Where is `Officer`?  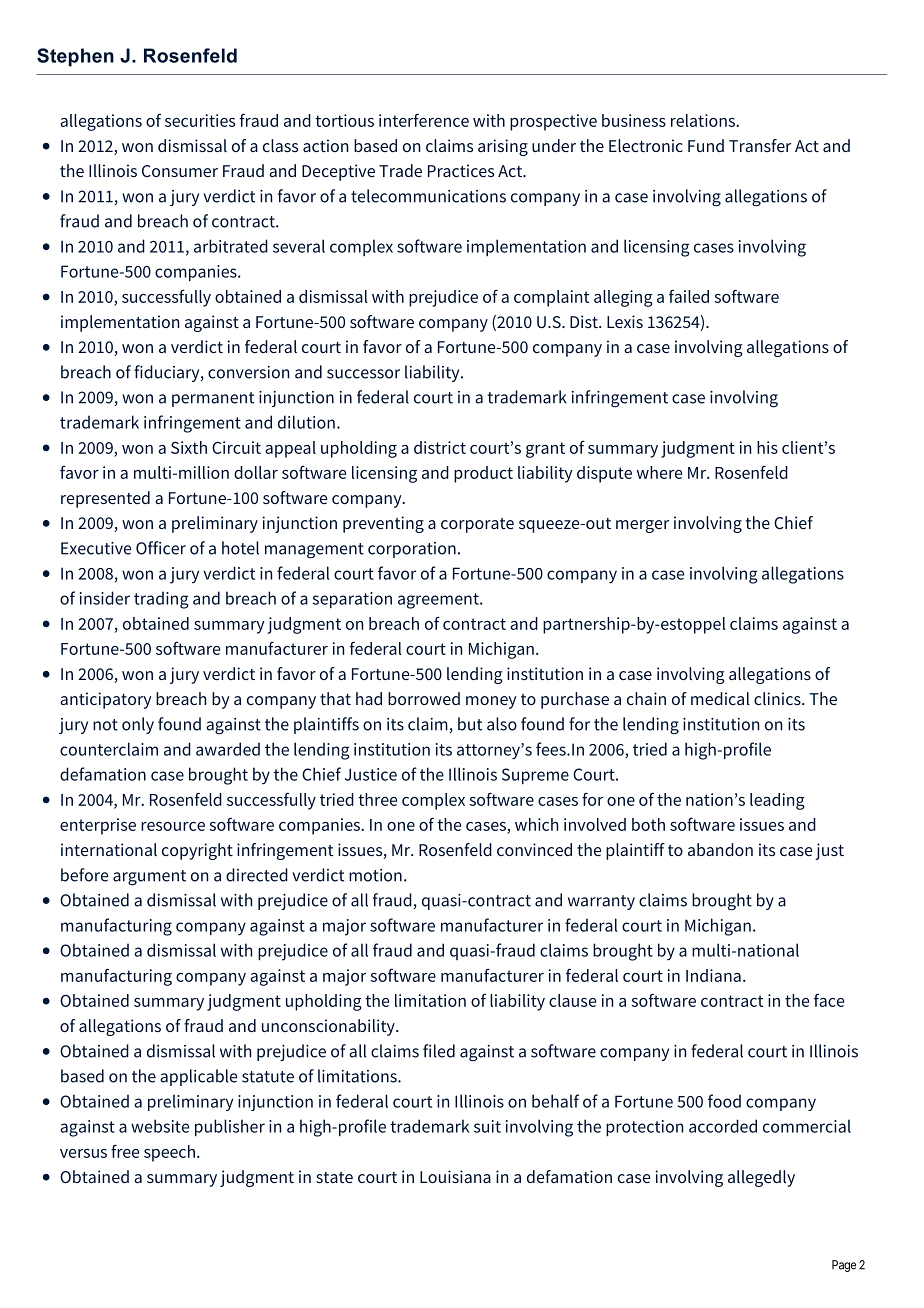 Officer is located at coordinates (161, 548).
